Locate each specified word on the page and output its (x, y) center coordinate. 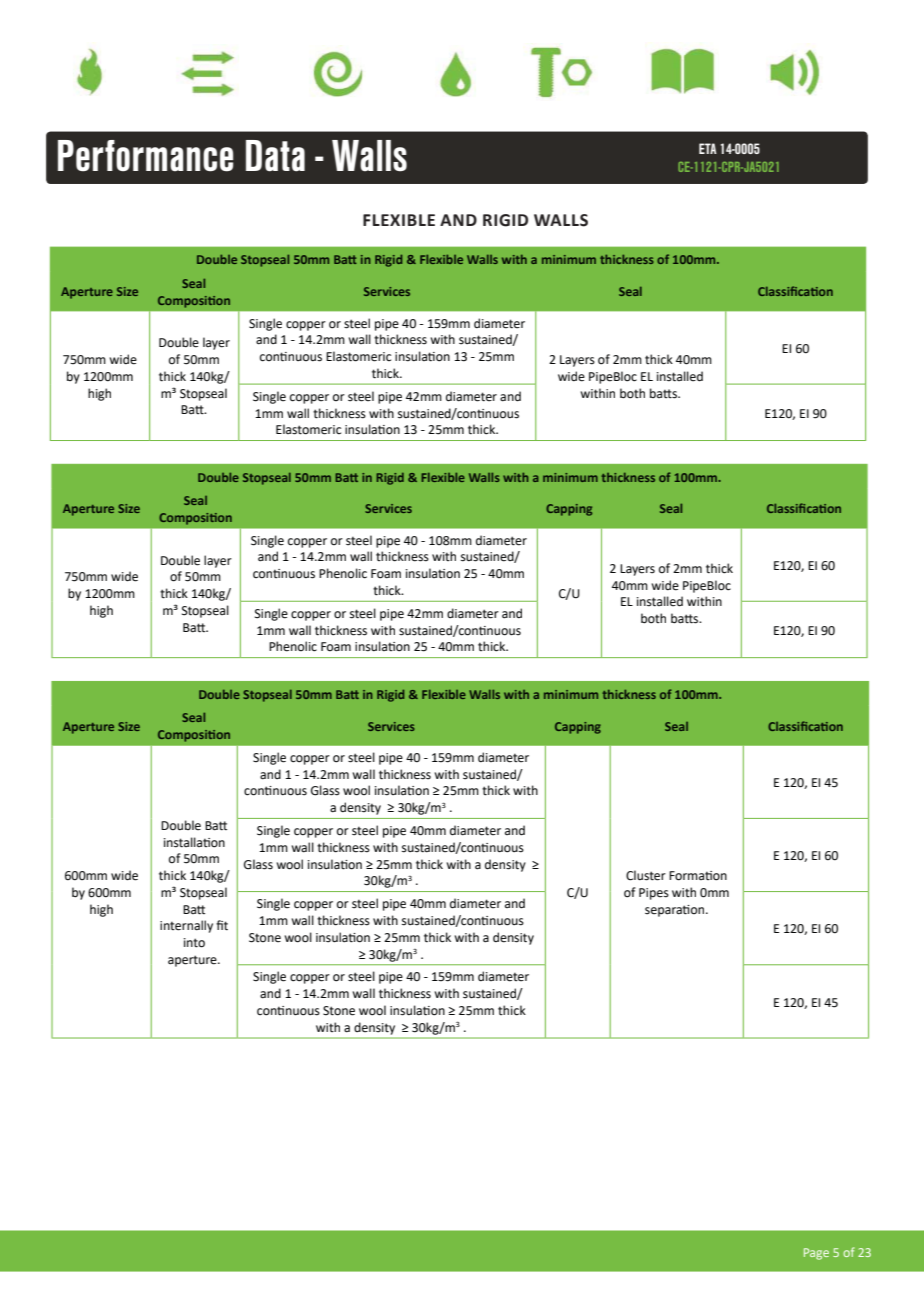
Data (275, 156)
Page (816, 1254)
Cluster (646, 875)
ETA (708, 148)
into (194, 943)
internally (186, 926)
